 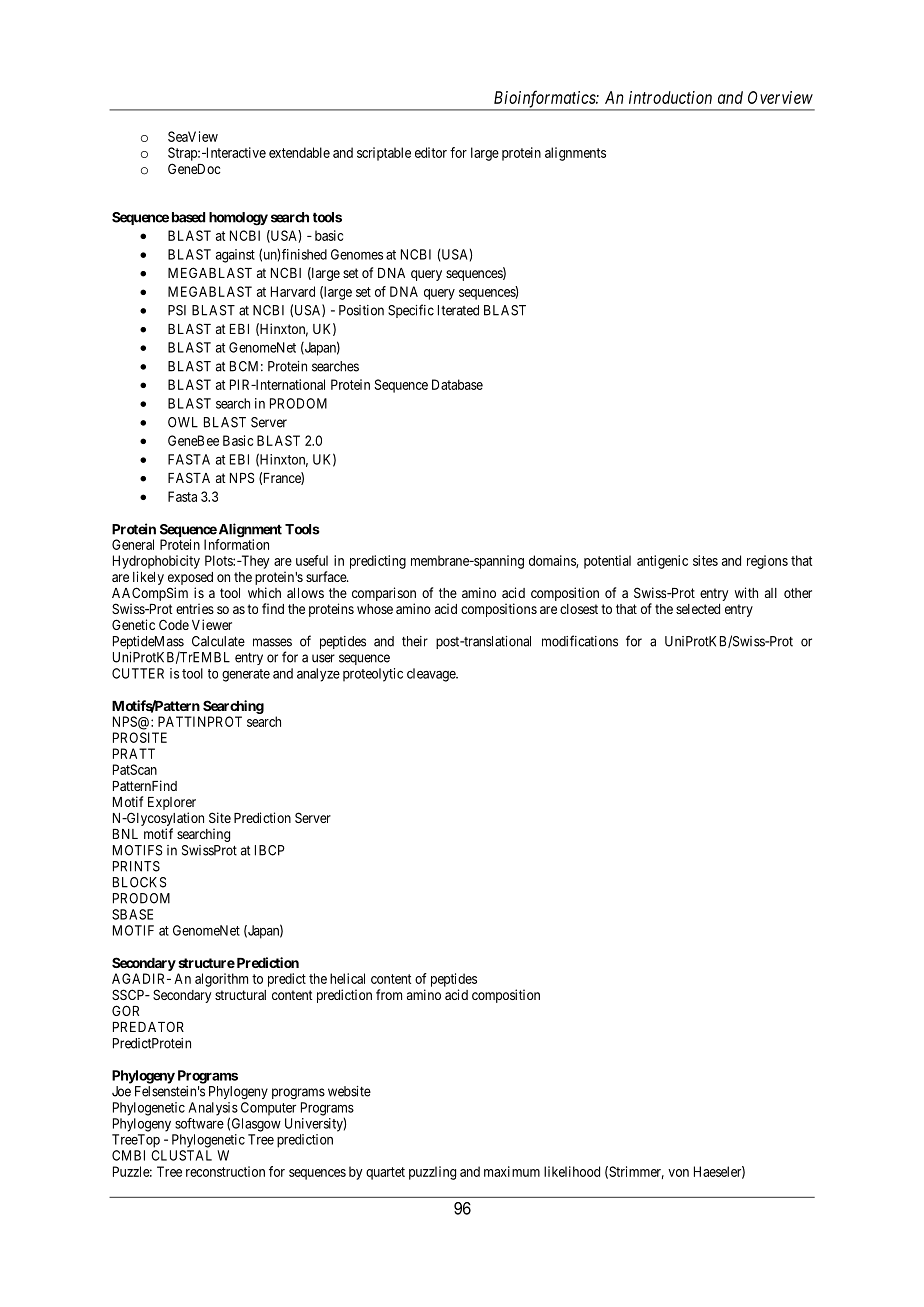 What do you see at coordinates (431, 152) in the image?
I see `editor` at bounding box center [431, 152].
